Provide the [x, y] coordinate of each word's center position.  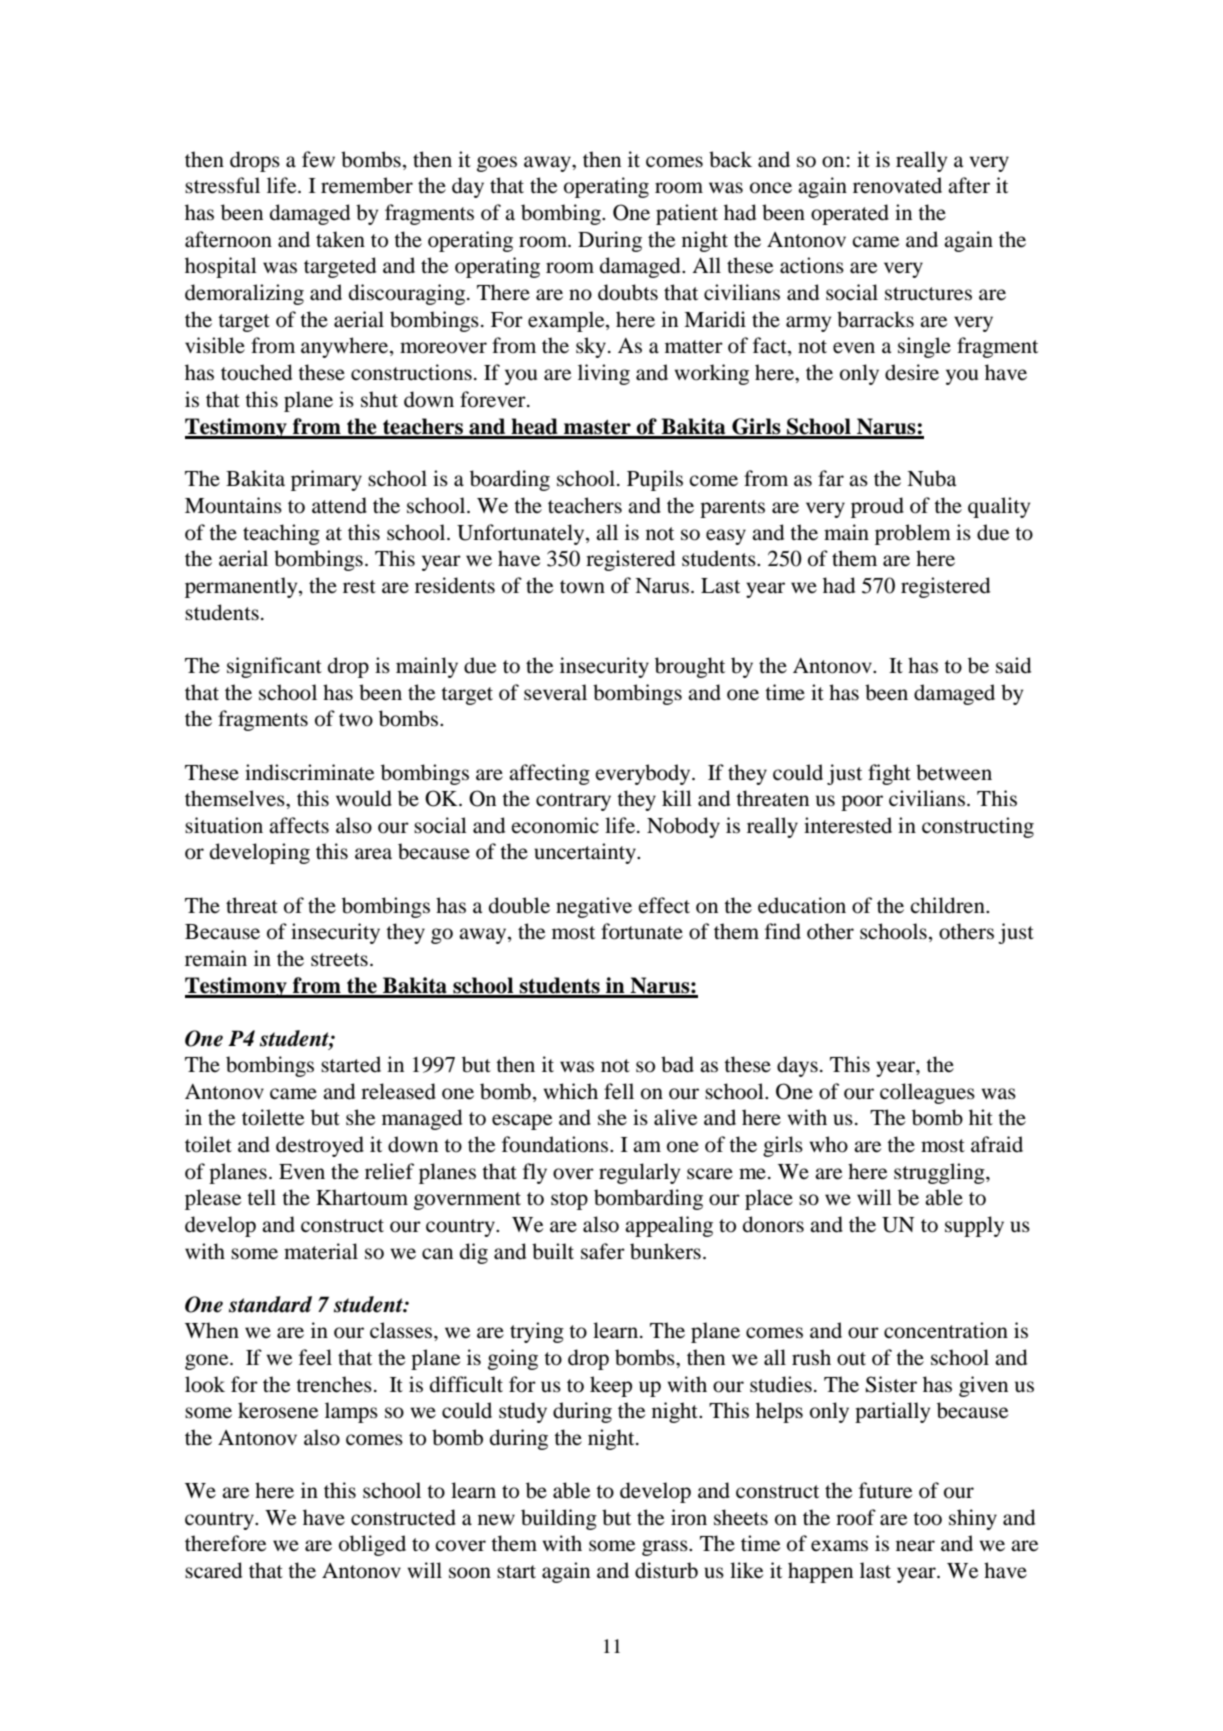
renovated [897, 185]
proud [877, 507]
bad [677, 1064]
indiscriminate [309, 772]
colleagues [927, 1093]
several [555, 692]
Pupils [655, 480]
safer [603, 1251]
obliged [372, 1545]
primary [326, 480]
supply [974, 1226]
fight [889, 774]
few [318, 159]
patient [687, 214]
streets [339, 960]
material [321, 1251]
